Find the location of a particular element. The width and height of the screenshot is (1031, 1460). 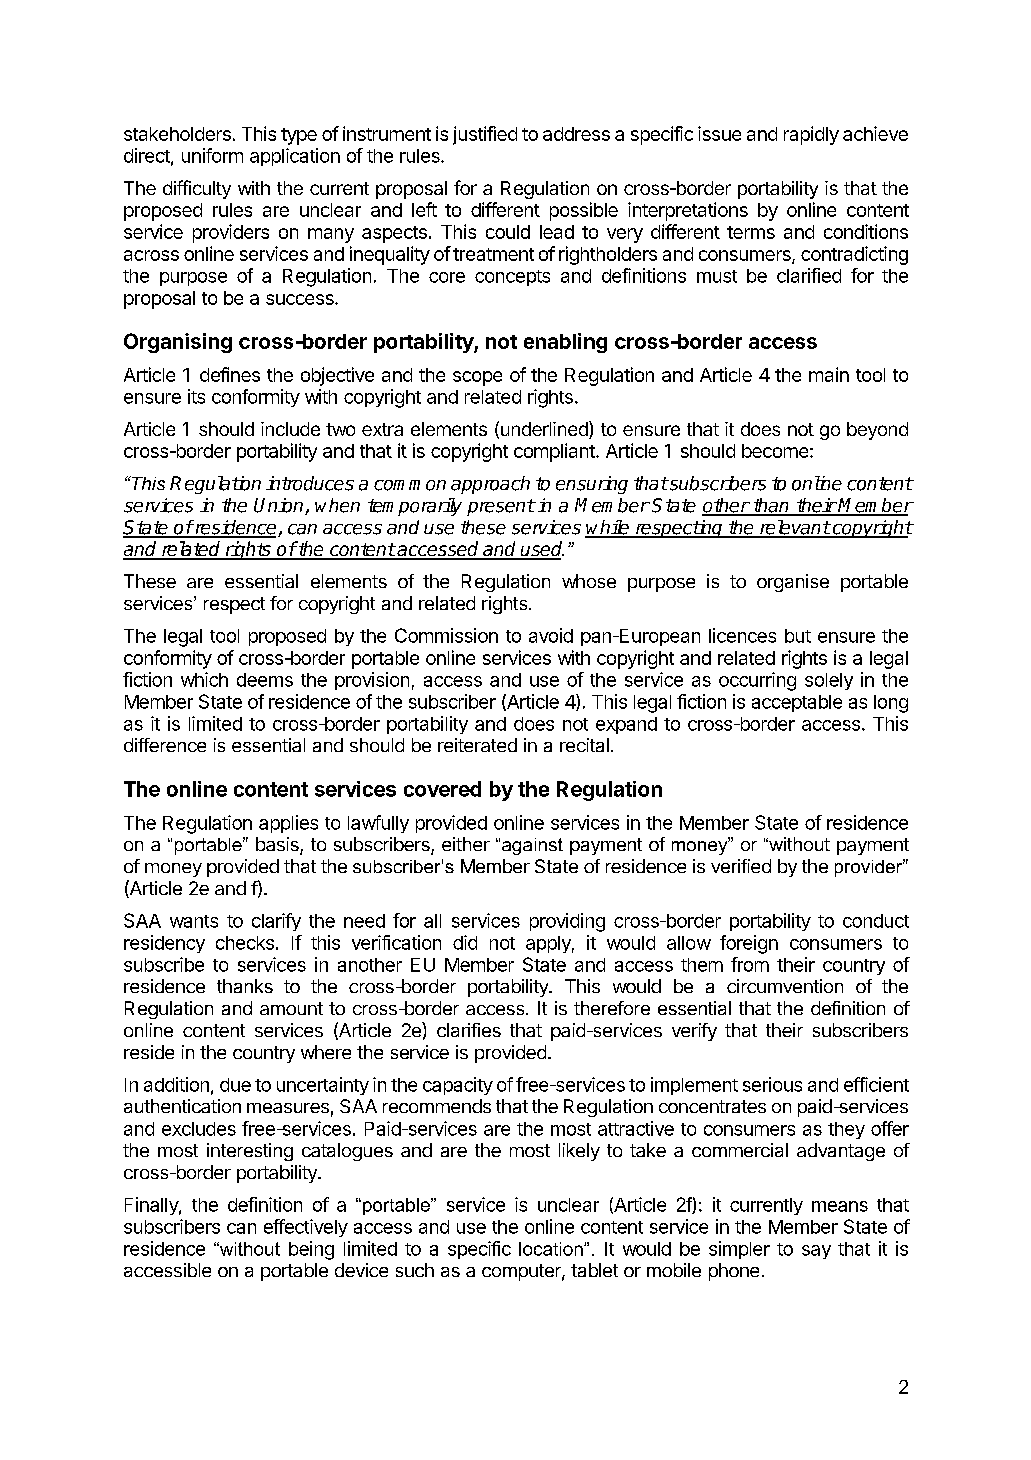

say is located at coordinates (816, 1252).
